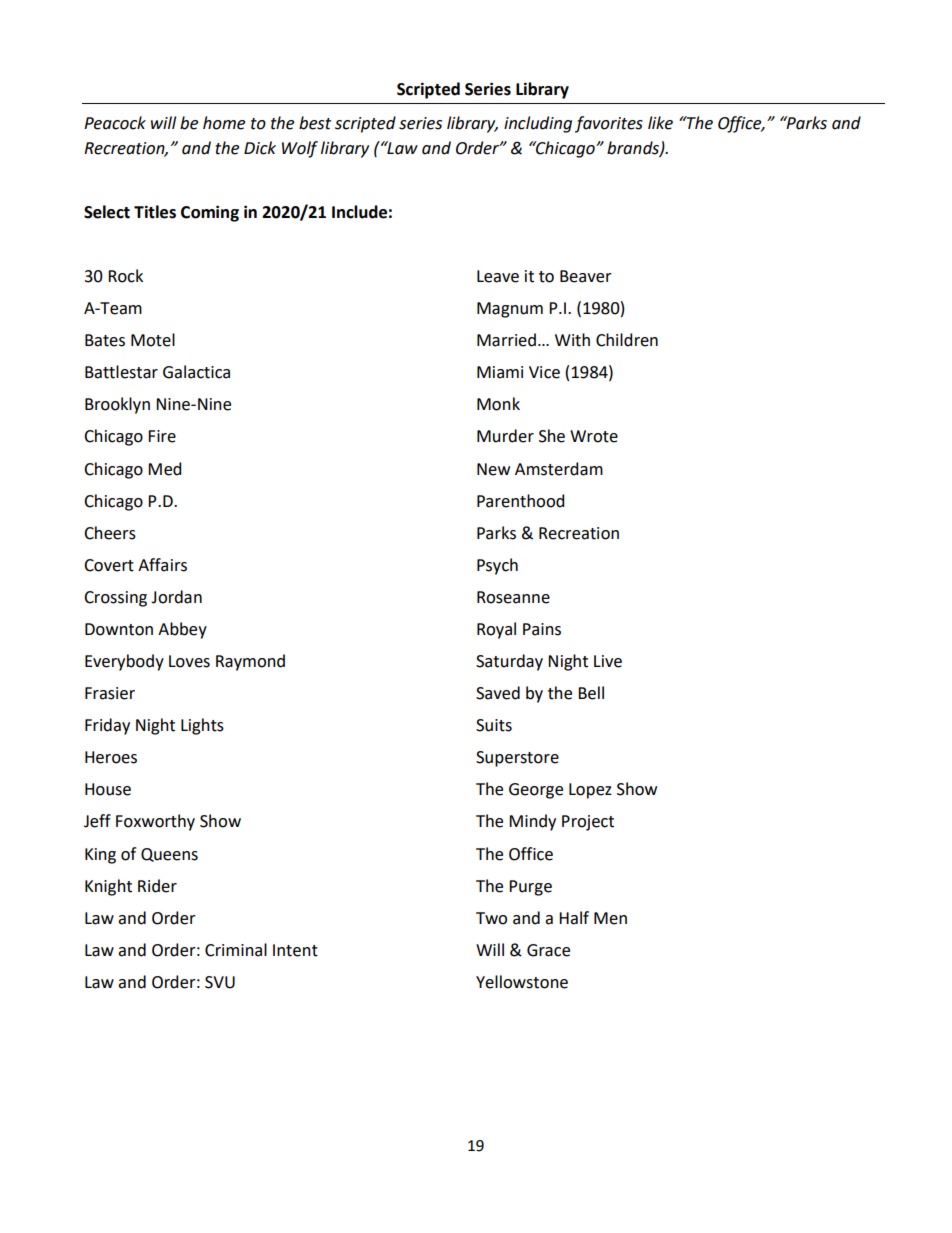 The image size is (952, 1233). I want to click on Saved, so click(498, 693).
